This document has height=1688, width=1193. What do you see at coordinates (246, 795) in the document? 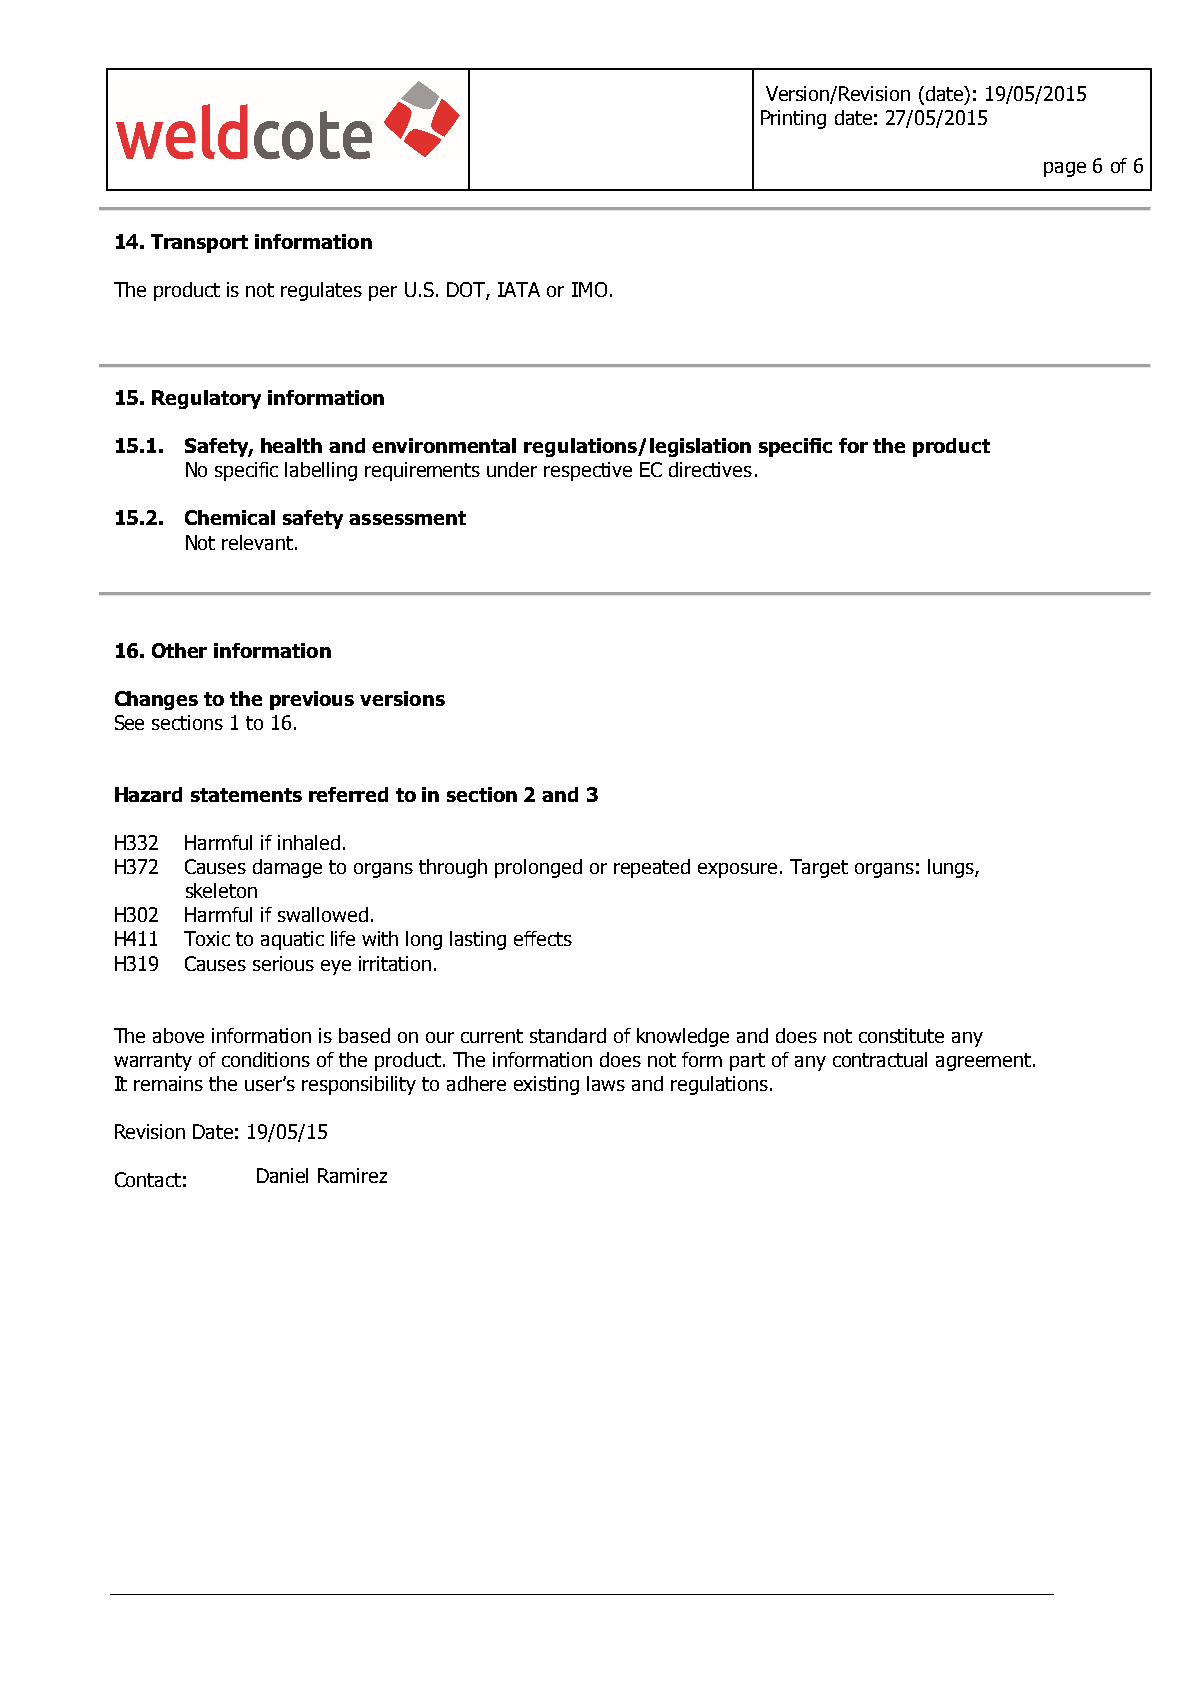
I see `statements` at bounding box center [246, 795].
